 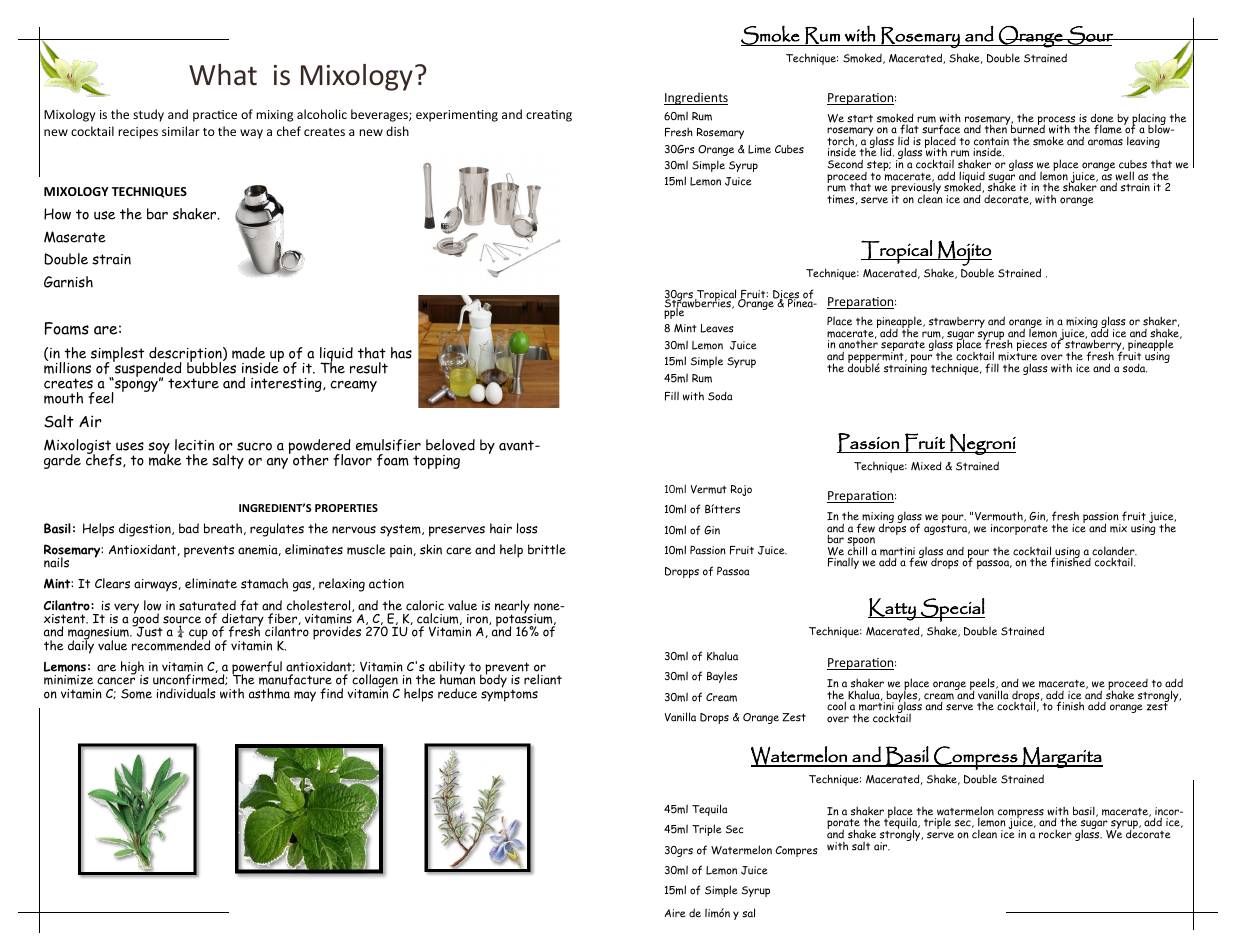 I want to click on reliant, so click(x=543, y=679).
